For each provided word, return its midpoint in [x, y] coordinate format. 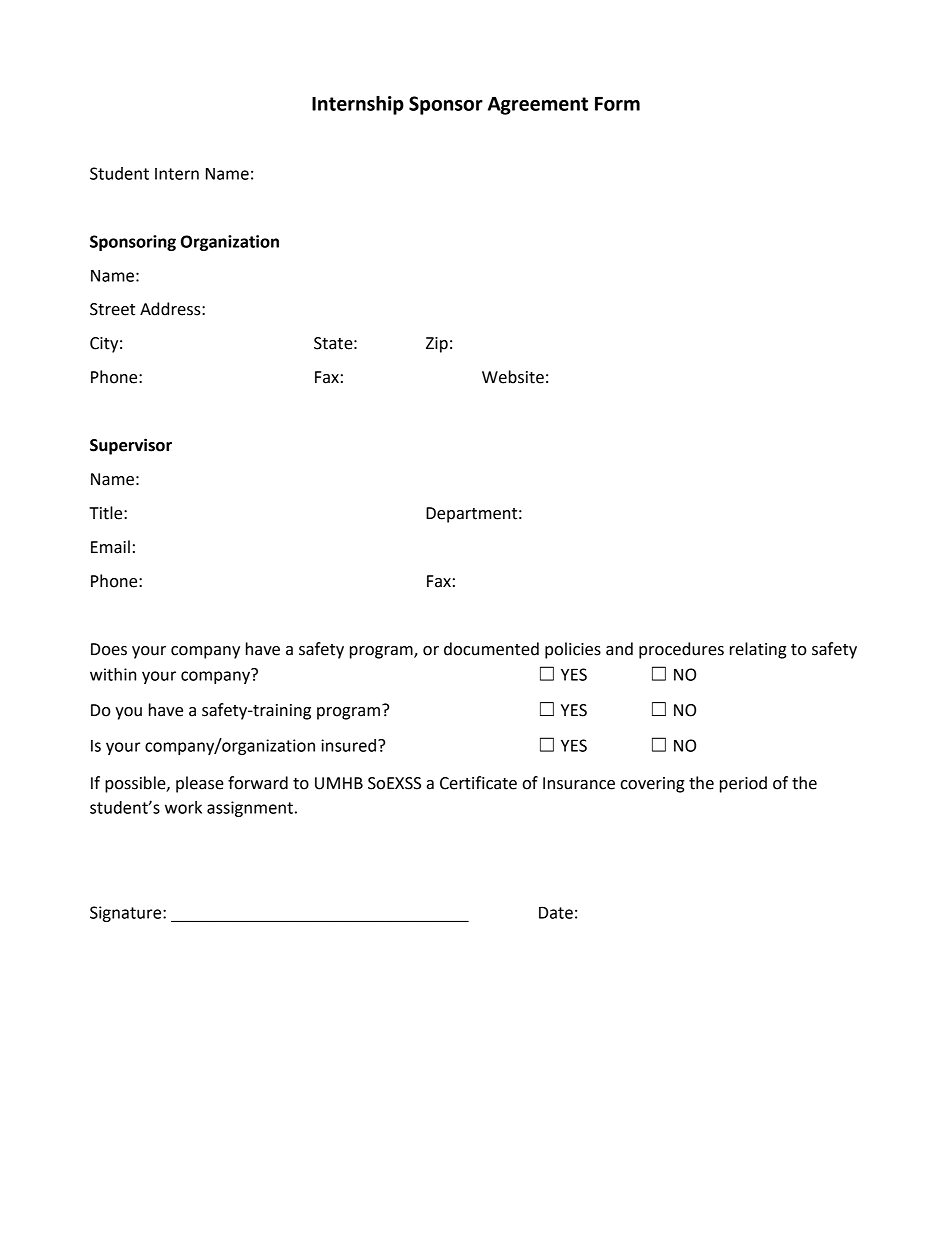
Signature [127, 914]
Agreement [538, 106]
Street [112, 309]
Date [556, 912]
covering [652, 785]
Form [617, 104]
